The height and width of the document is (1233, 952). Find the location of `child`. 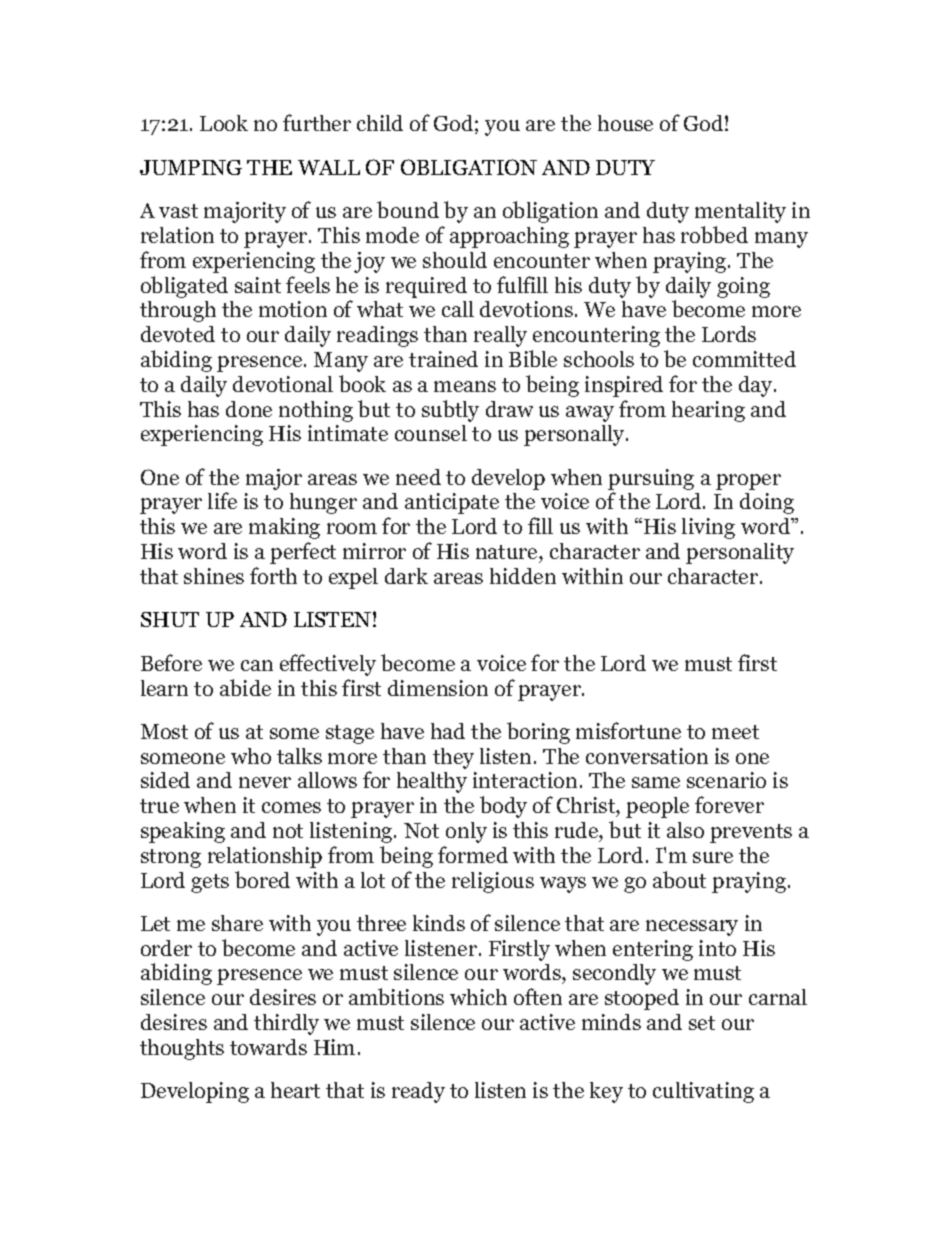

child is located at coordinates (380, 123).
